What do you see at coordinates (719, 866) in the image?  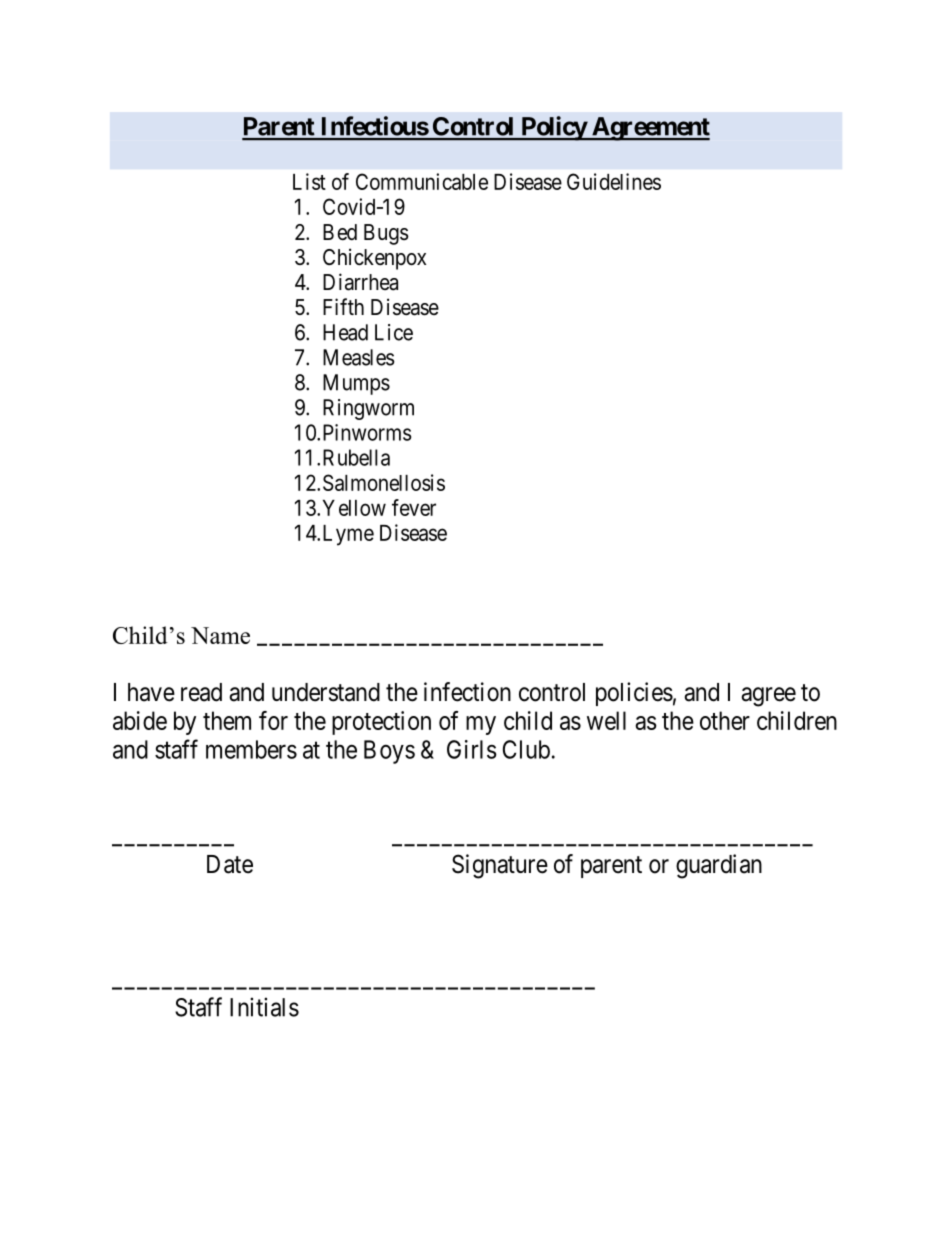 I see `guardian` at bounding box center [719, 866].
